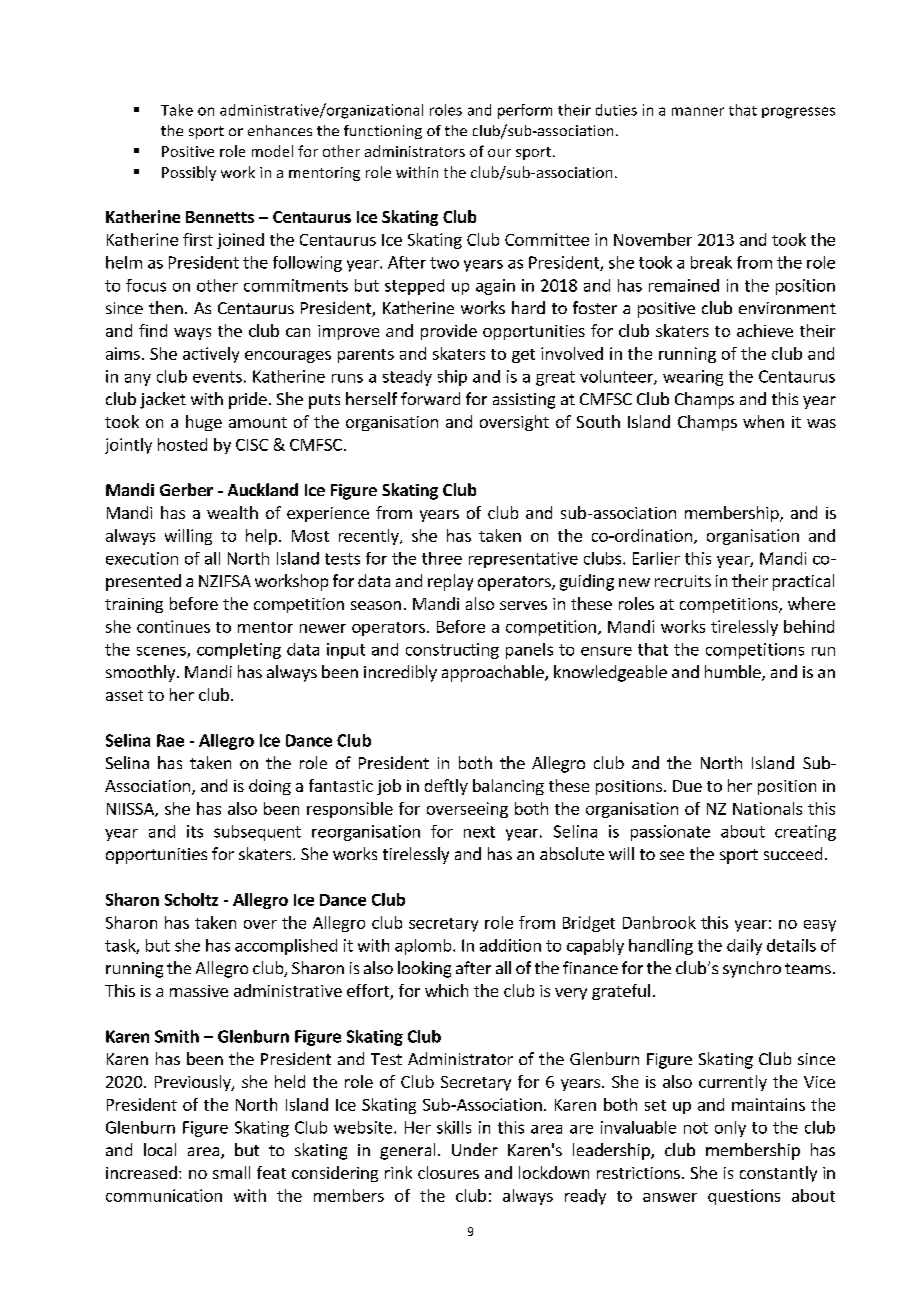 This image has width=924, height=1308. What do you see at coordinates (525, 111) in the image?
I see `perform` at bounding box center [525, 111].
